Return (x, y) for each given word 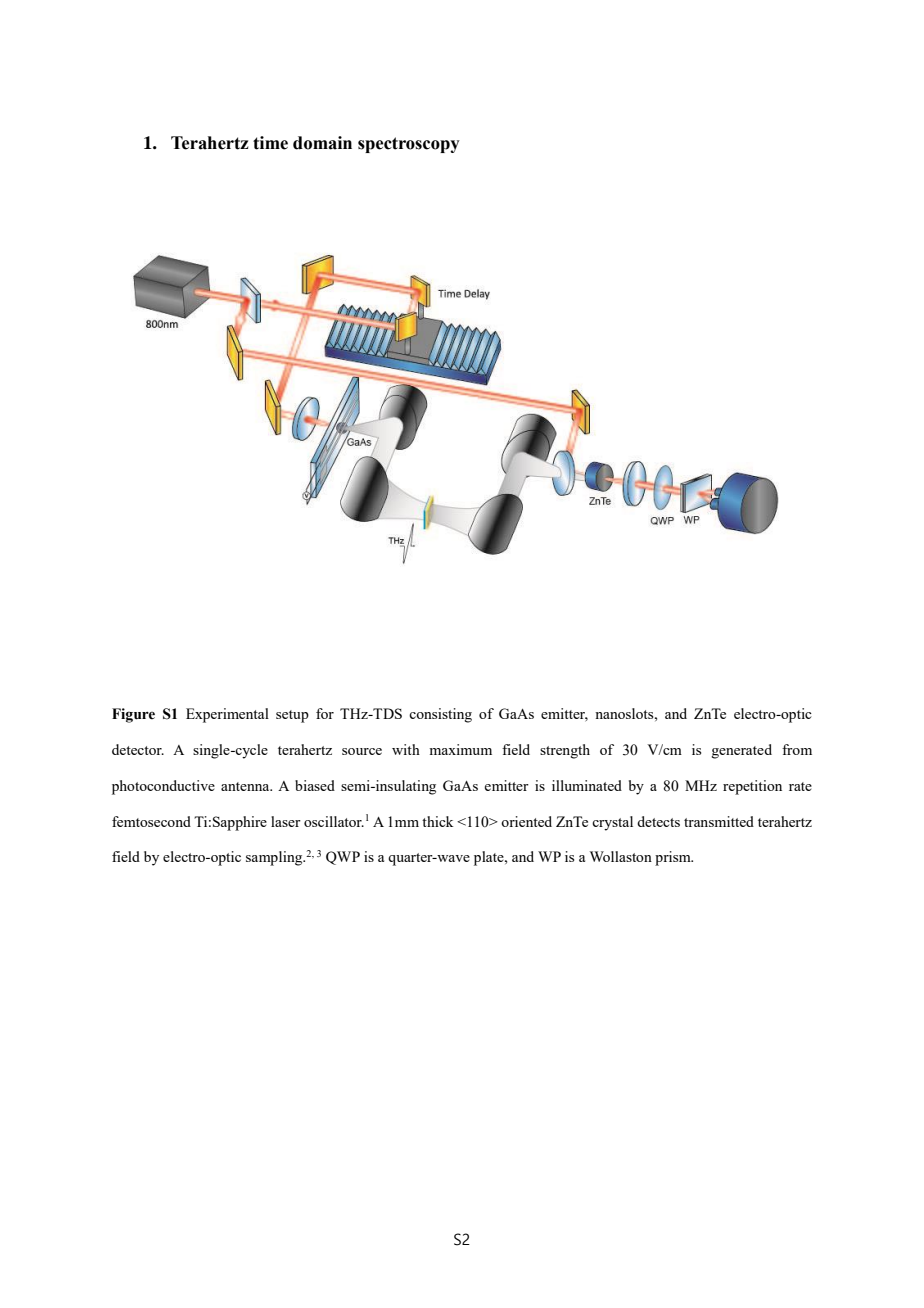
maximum (460, 749)
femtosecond (151, 821)
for (325, 713)
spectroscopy (409, 145)
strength (565, 751)
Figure (133, 715)
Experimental (227, 715)
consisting (440, 715)
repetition (752, 787)
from (797, 749)
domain (322, 143)
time (270, 143)
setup (292, 716)
